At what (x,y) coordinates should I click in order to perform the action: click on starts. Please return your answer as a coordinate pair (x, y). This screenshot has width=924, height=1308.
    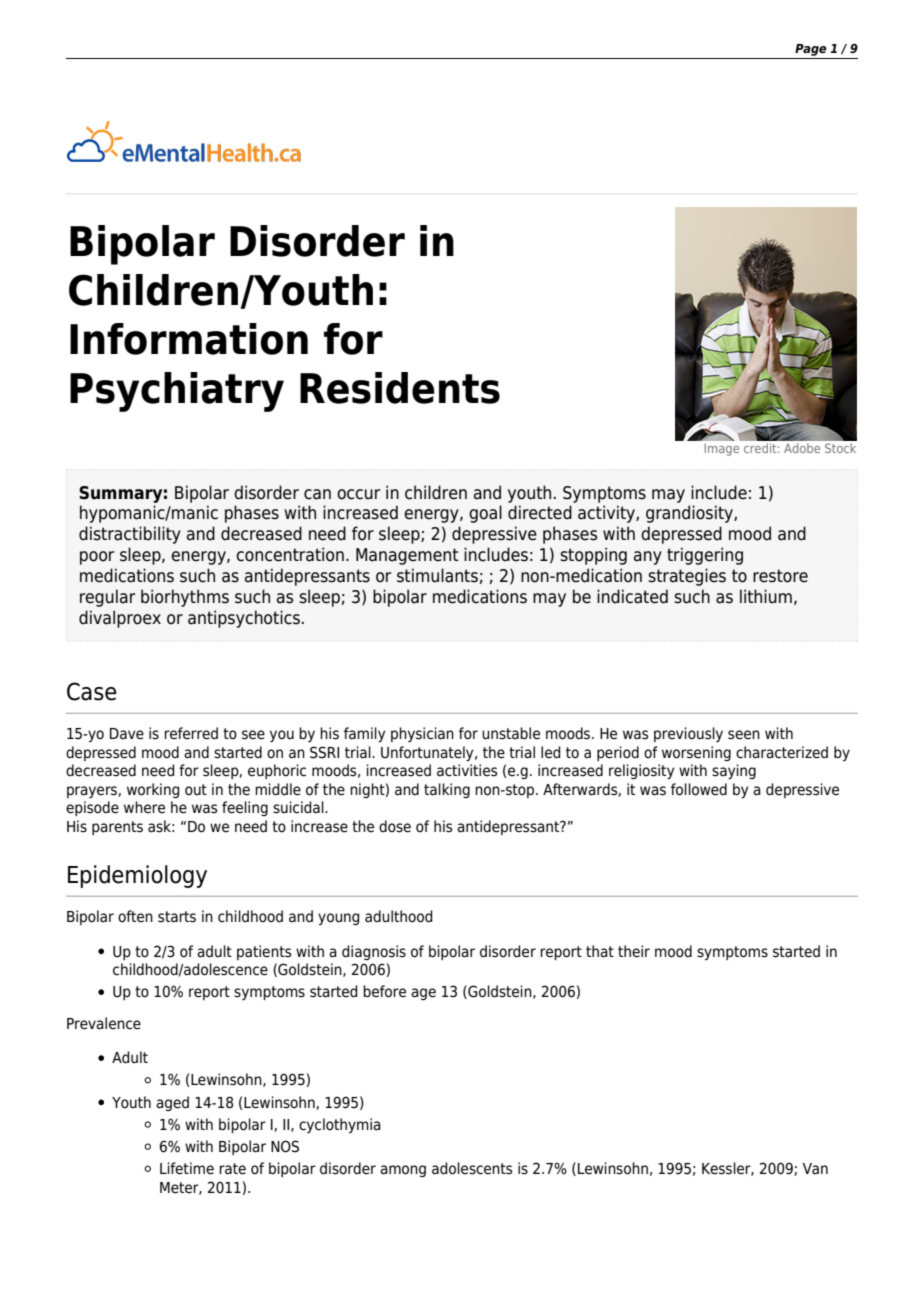
    Looking at the image, I should click on (177, 917).
